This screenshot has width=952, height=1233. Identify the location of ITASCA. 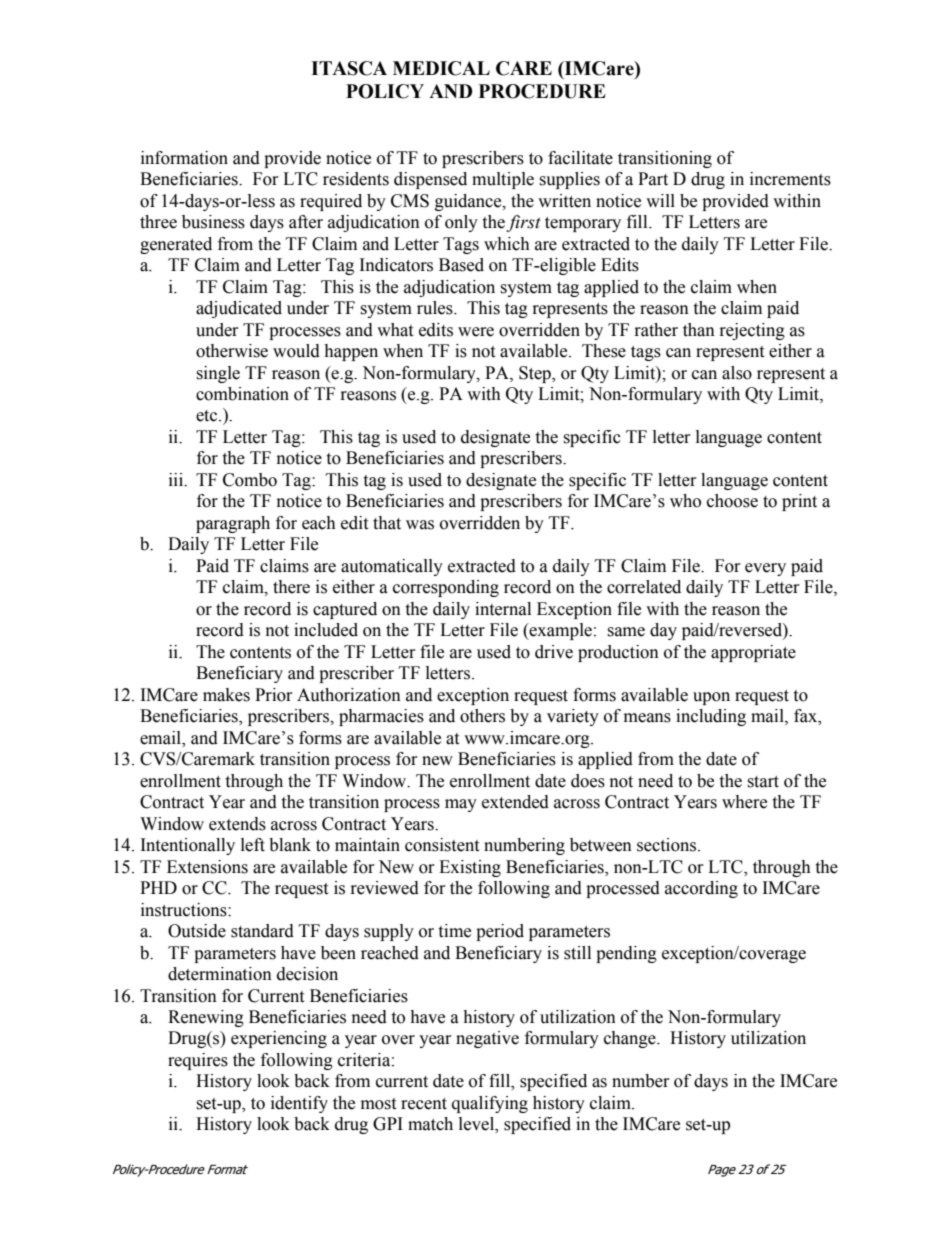
(349, 68).
